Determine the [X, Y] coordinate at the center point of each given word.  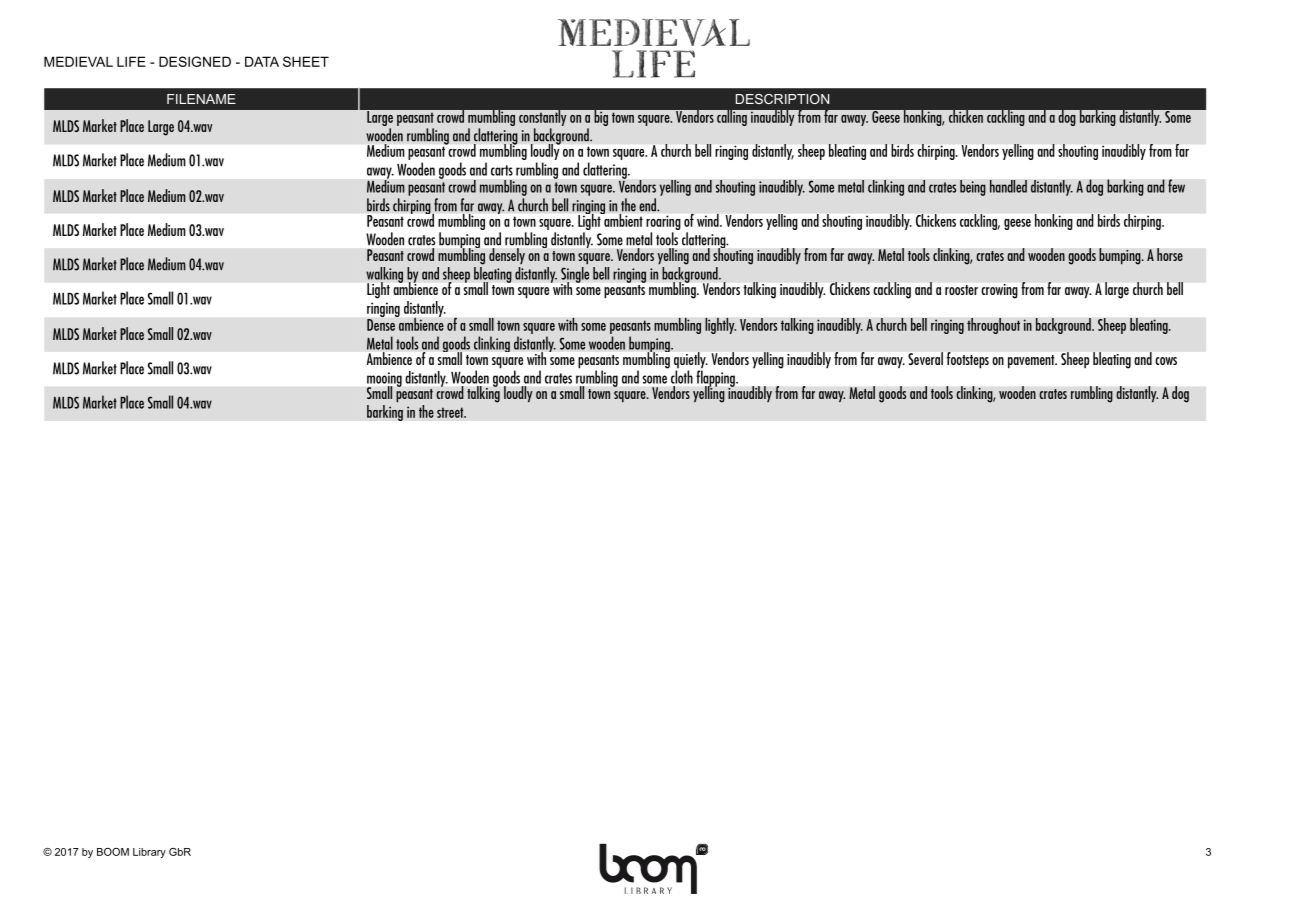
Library [149, 853]
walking [384, 276]
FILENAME [201, 99]
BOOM [113, 852]
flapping [716, 379]
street [451, 412]
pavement [1032, 361]
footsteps [968, 360]
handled [1008, 186]
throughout [993, 326]
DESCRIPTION [782, 99]
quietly [691, 361]
